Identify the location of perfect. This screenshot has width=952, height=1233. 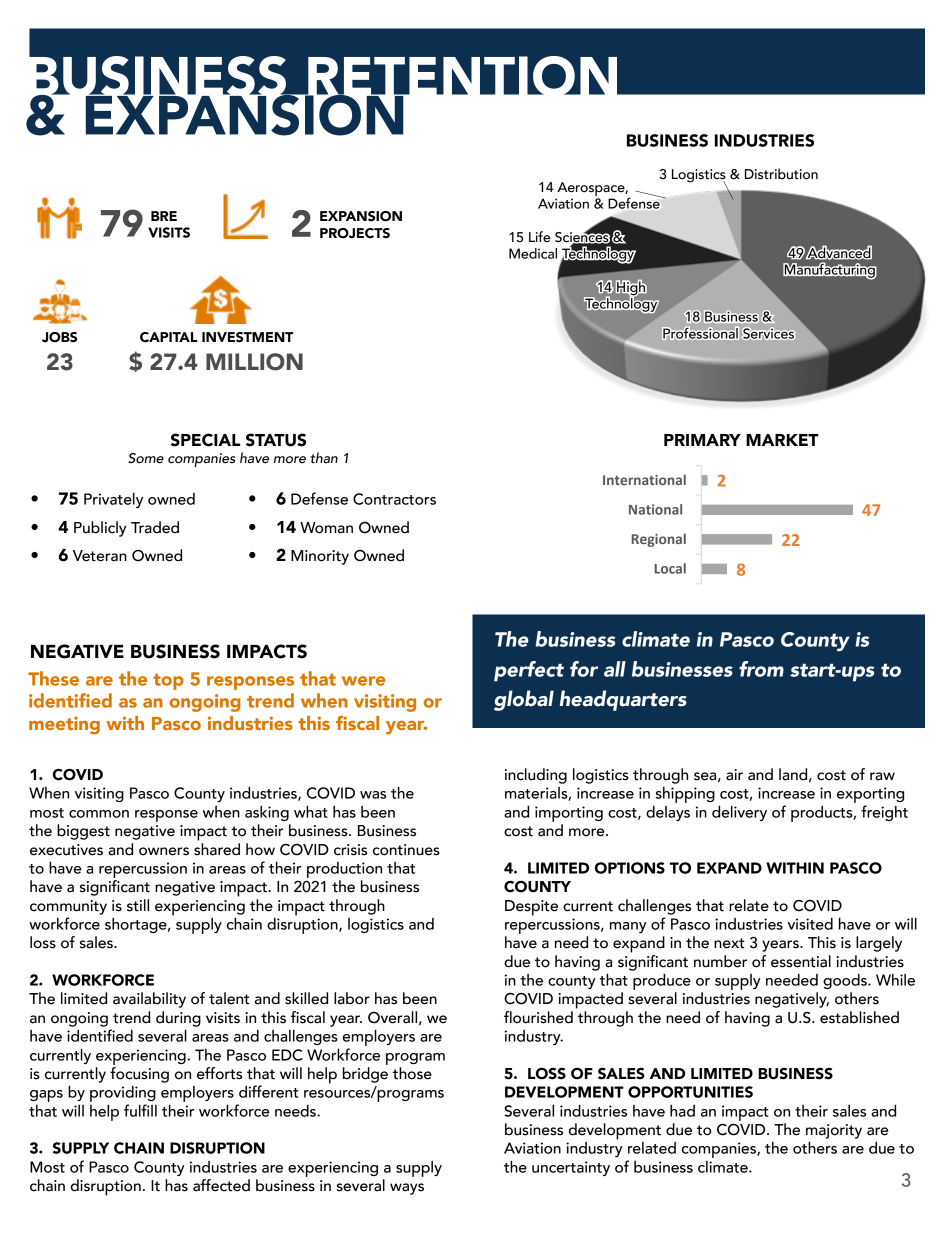
(529, 671).
